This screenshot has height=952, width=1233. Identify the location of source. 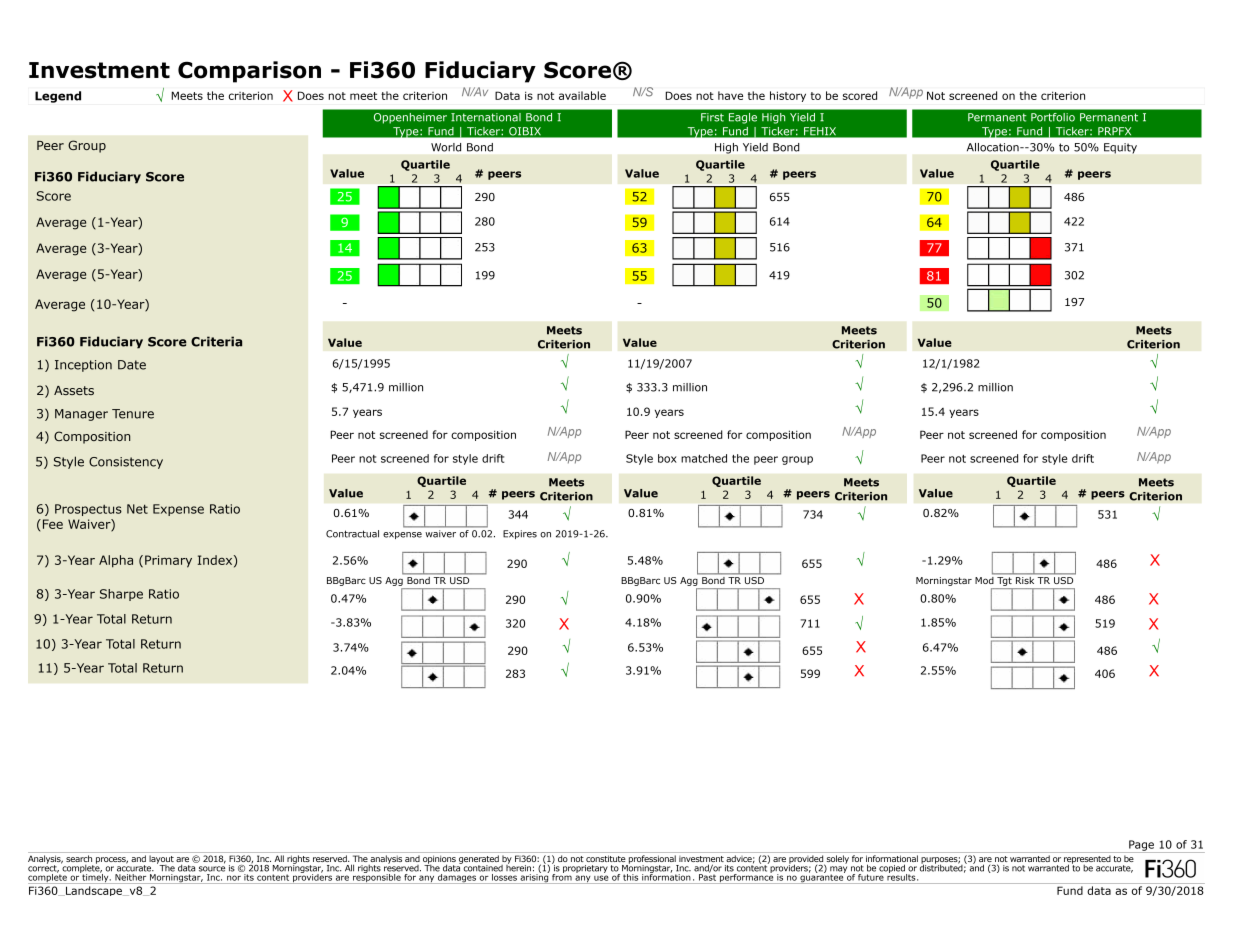
(212, 869).
